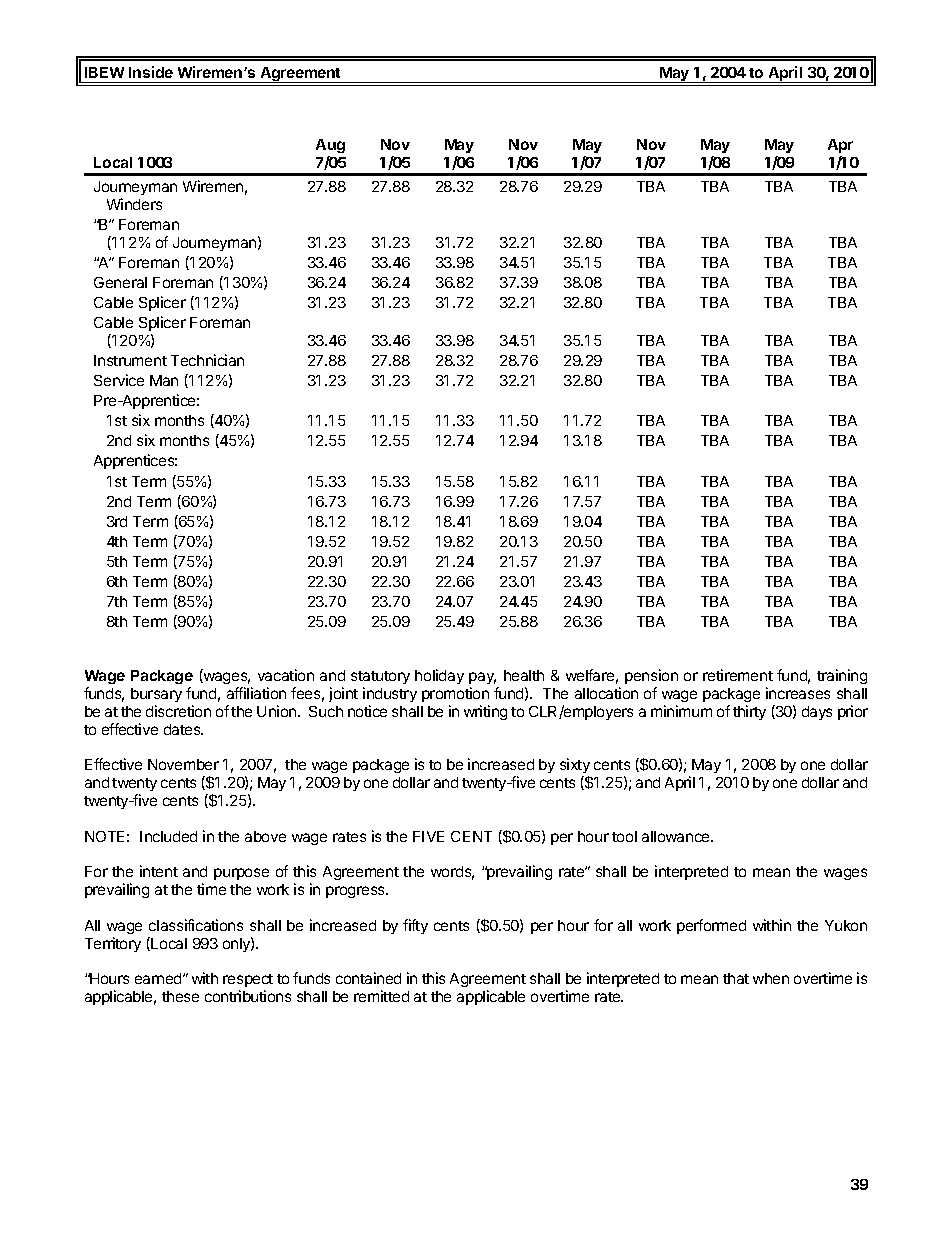 The image size is (952, 1233). I want to click on Aug, so click(330, 146).
